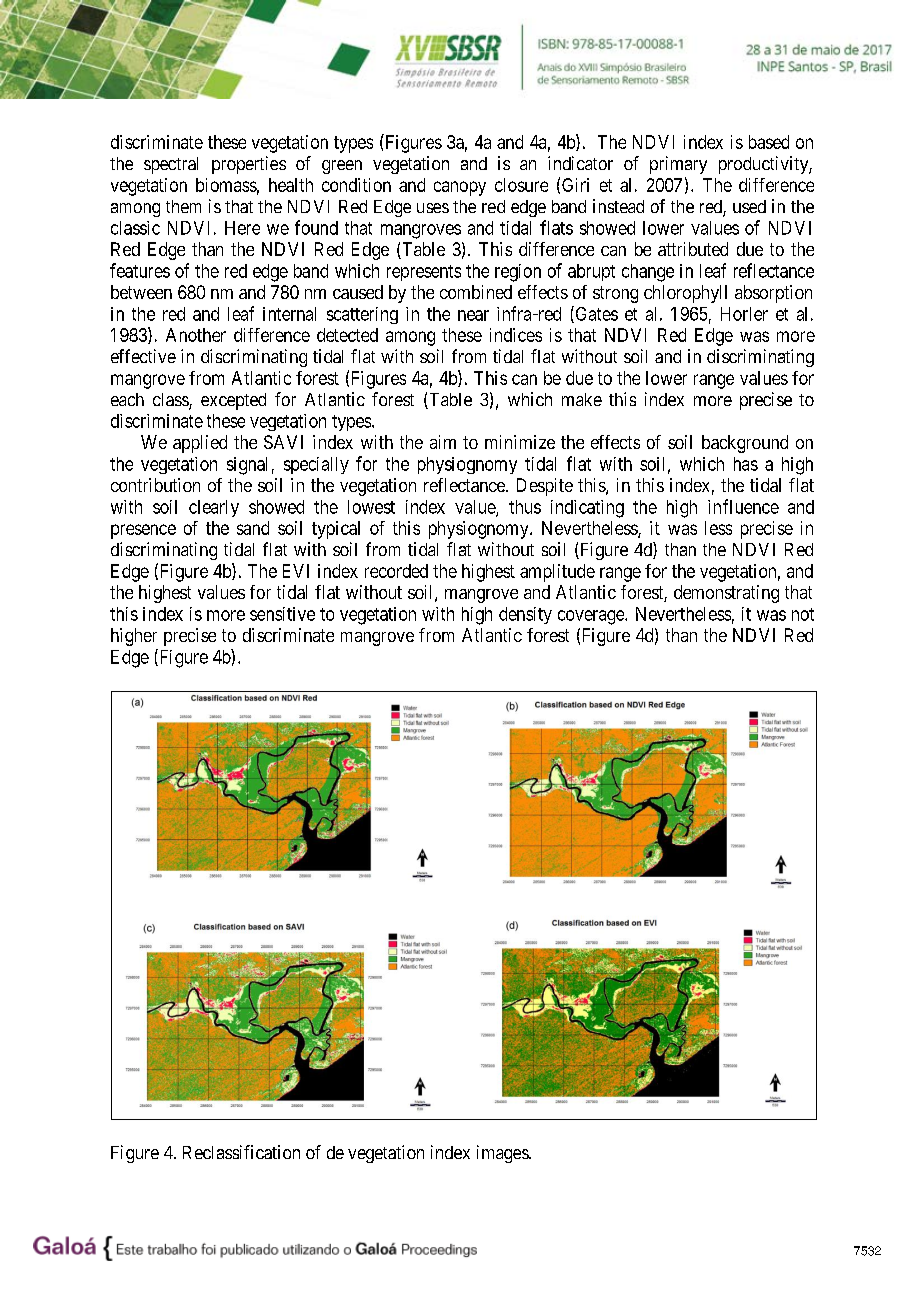 This page has height=1308, width=924. I want to click on canopy, so click(460, 188).
